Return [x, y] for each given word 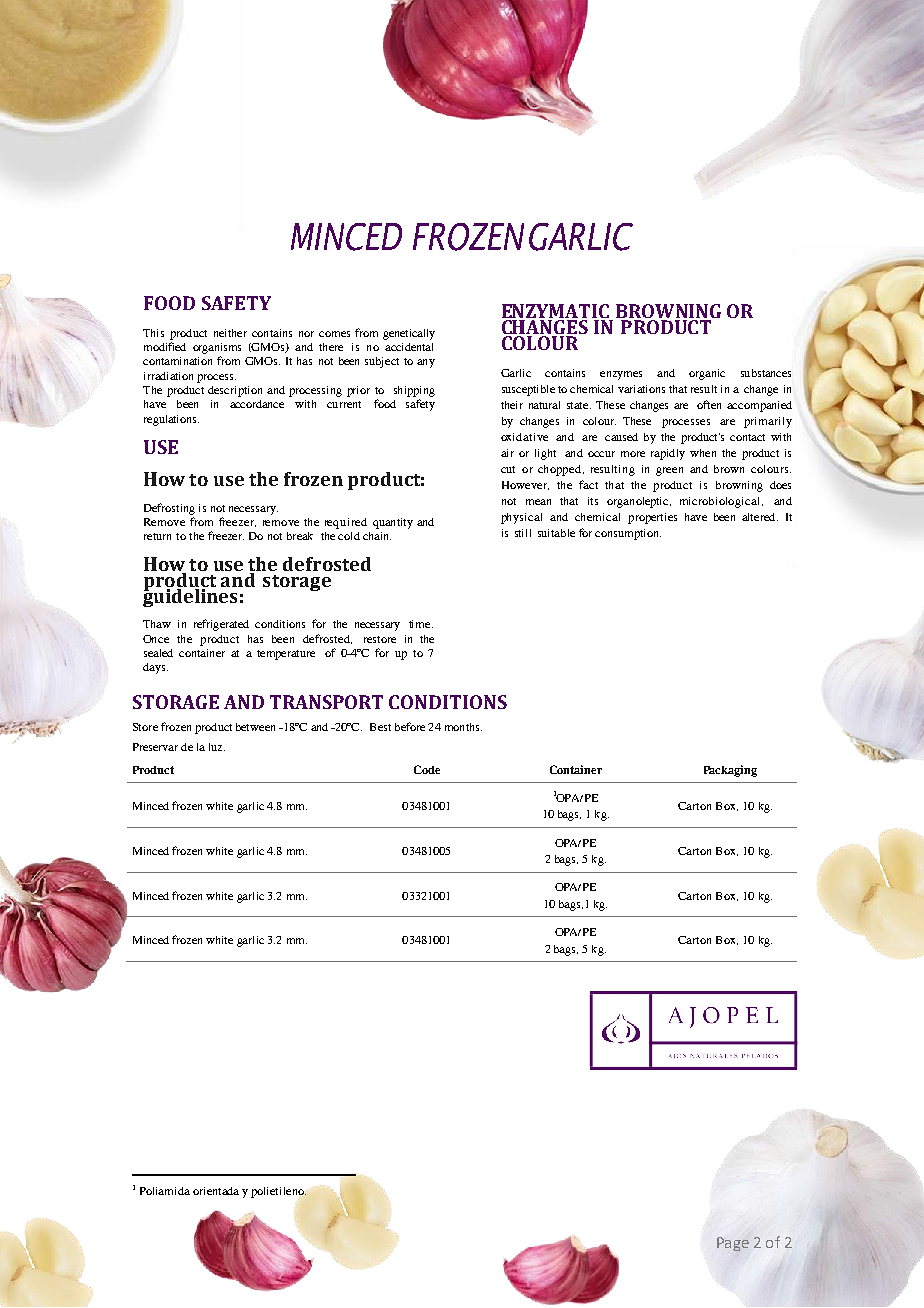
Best [380, 727]
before [410, 726]
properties [652, 518]
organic [707, 374]
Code [427, 769]
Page [733, 1244]
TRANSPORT [326, 702]
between [255, 727]
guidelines [191, 596]
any [426, 363]
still [523, 533]
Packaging [730, 771]
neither [230, 333]
